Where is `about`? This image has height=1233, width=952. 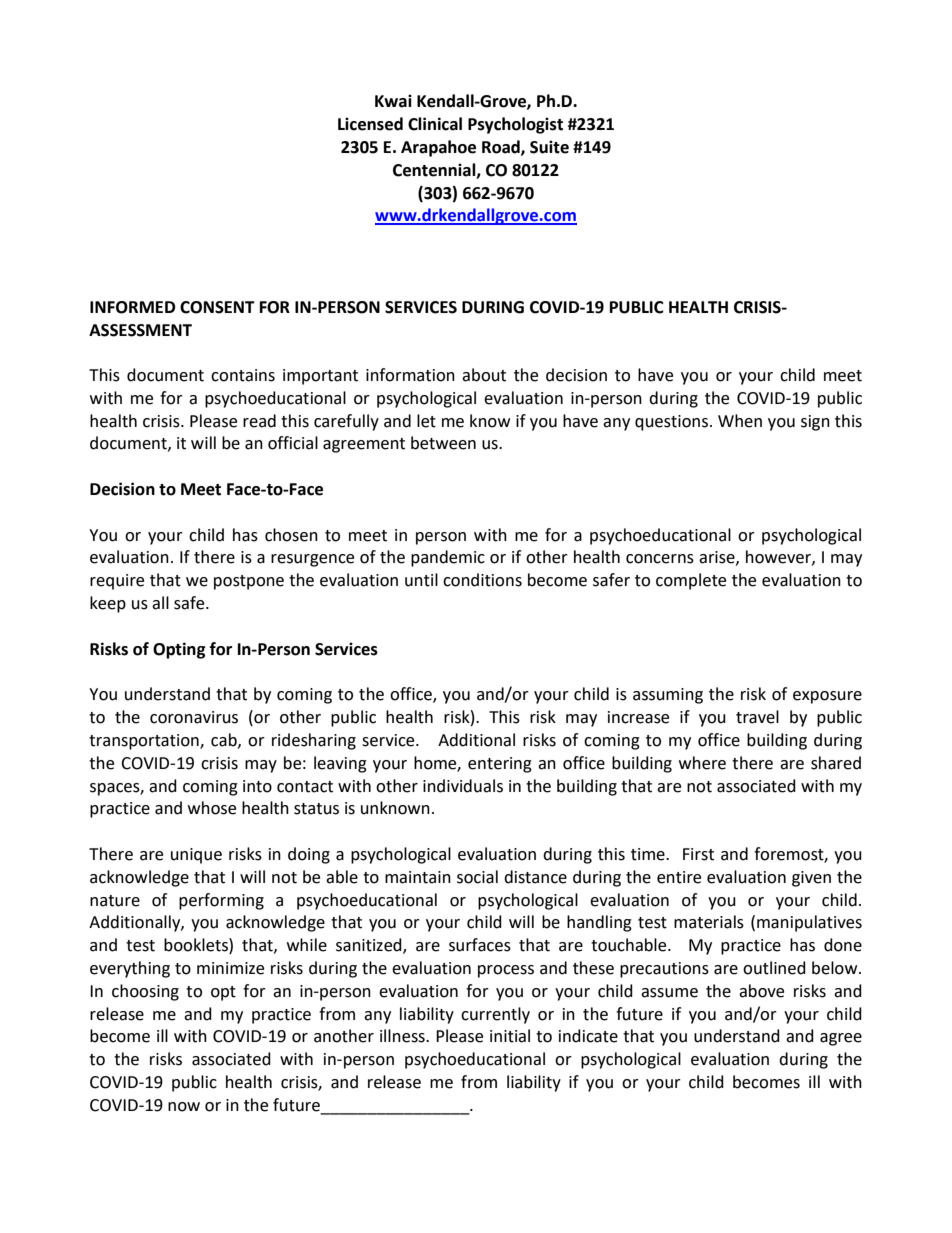 about is located at coordinates (484, 375).
